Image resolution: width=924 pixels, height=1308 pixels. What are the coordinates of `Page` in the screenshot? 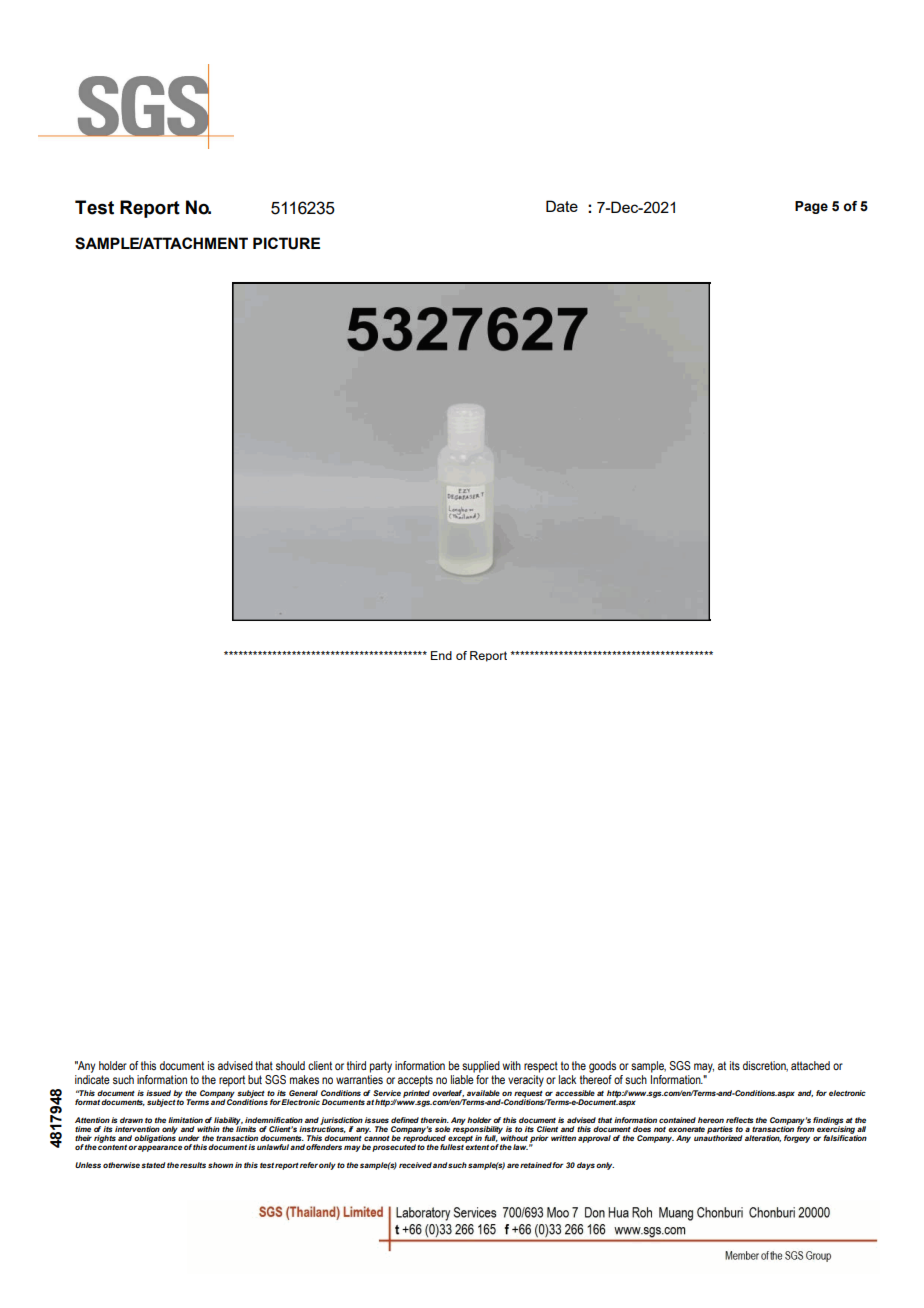 It's located at (811, 207).
